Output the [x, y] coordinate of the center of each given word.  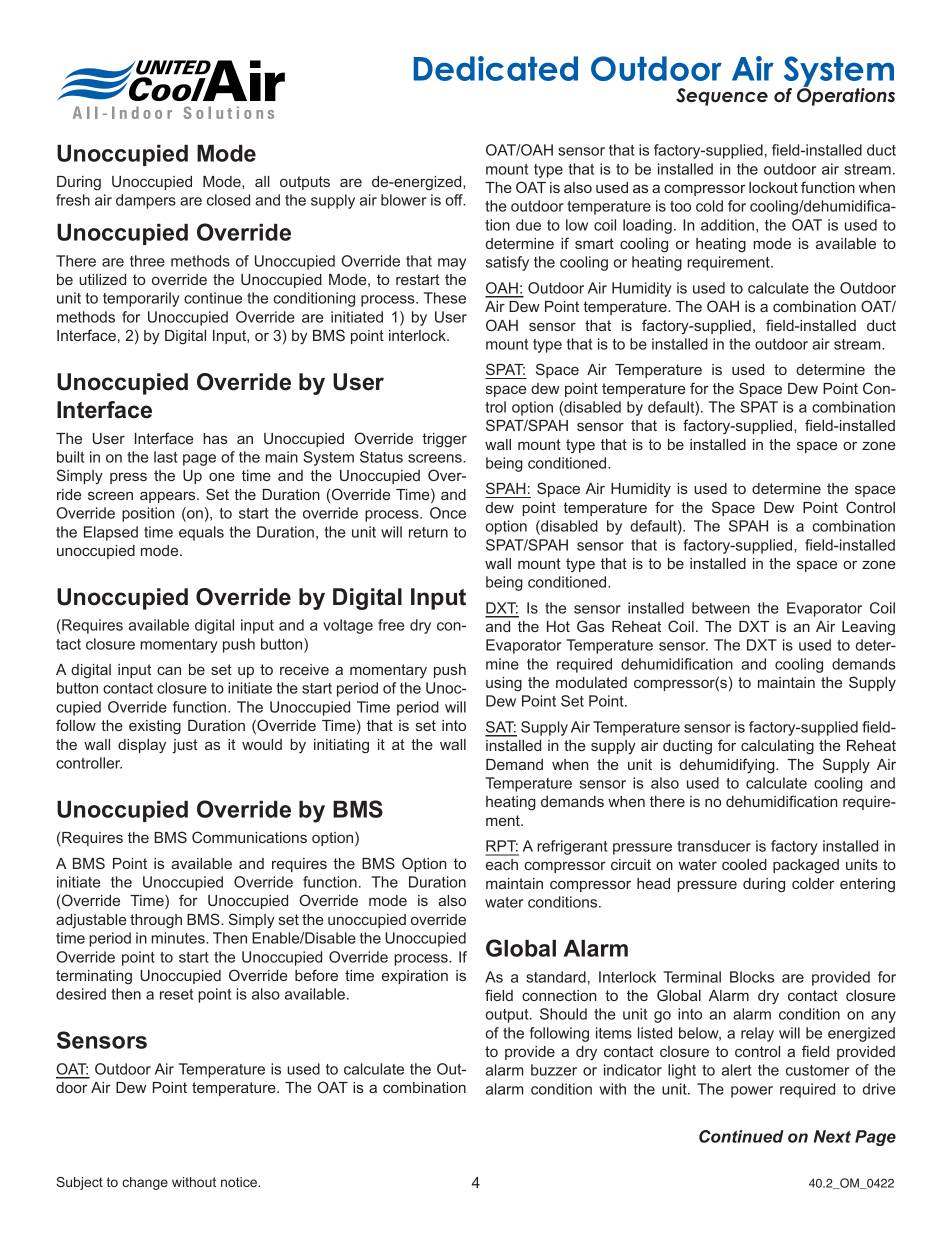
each [502, 864]
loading [647, 226]
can [169, 670]
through [156, 921]
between [721, 608]
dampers [146, 201]
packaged [806, 866]
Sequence [722, 97]
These [445, 298]
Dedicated [496, 68]
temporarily [141, 299]
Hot [558, 626]
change [145, 1183]
